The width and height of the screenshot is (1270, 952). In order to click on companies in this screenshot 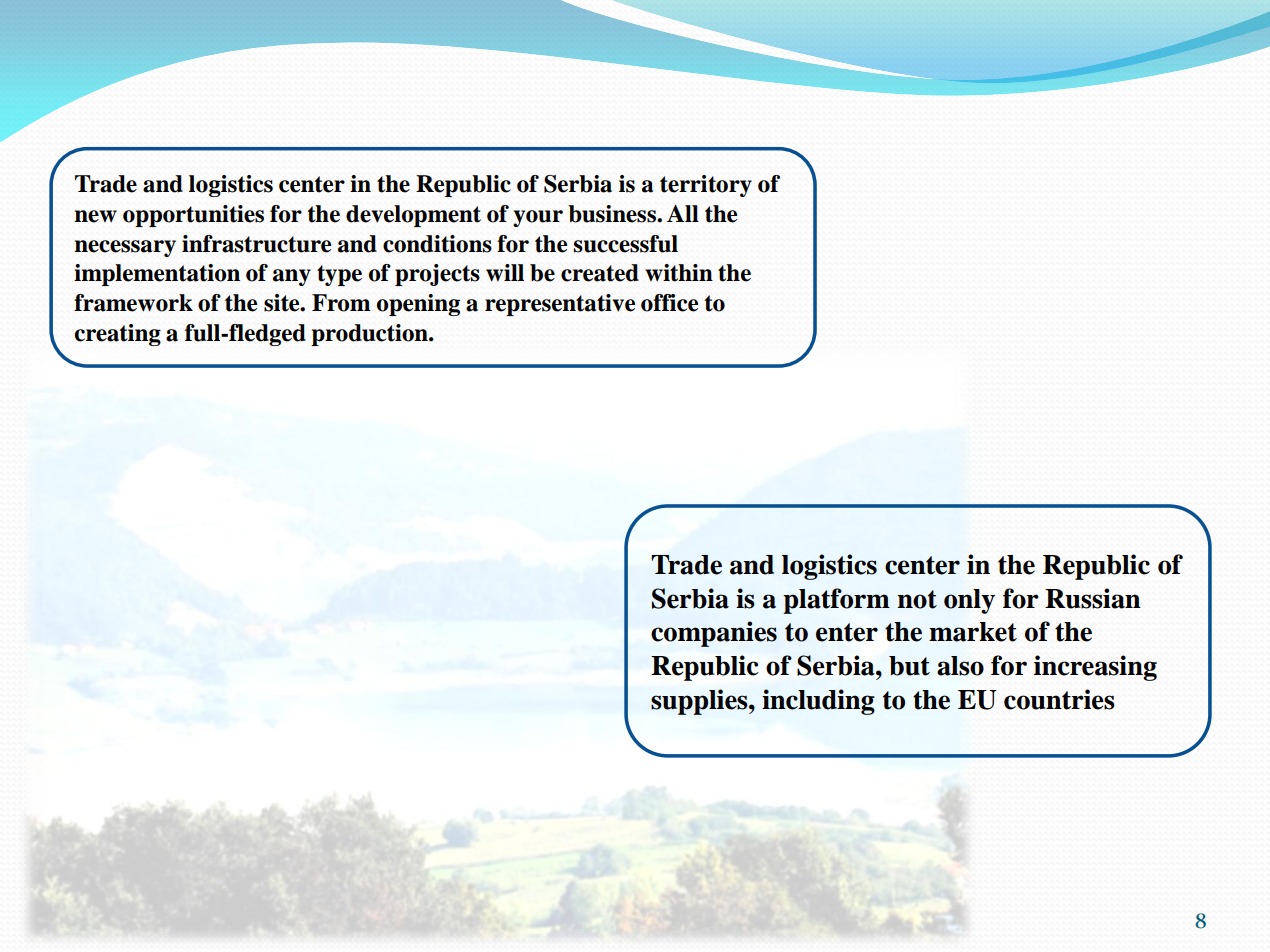, I will do `click(714, 634)`.
